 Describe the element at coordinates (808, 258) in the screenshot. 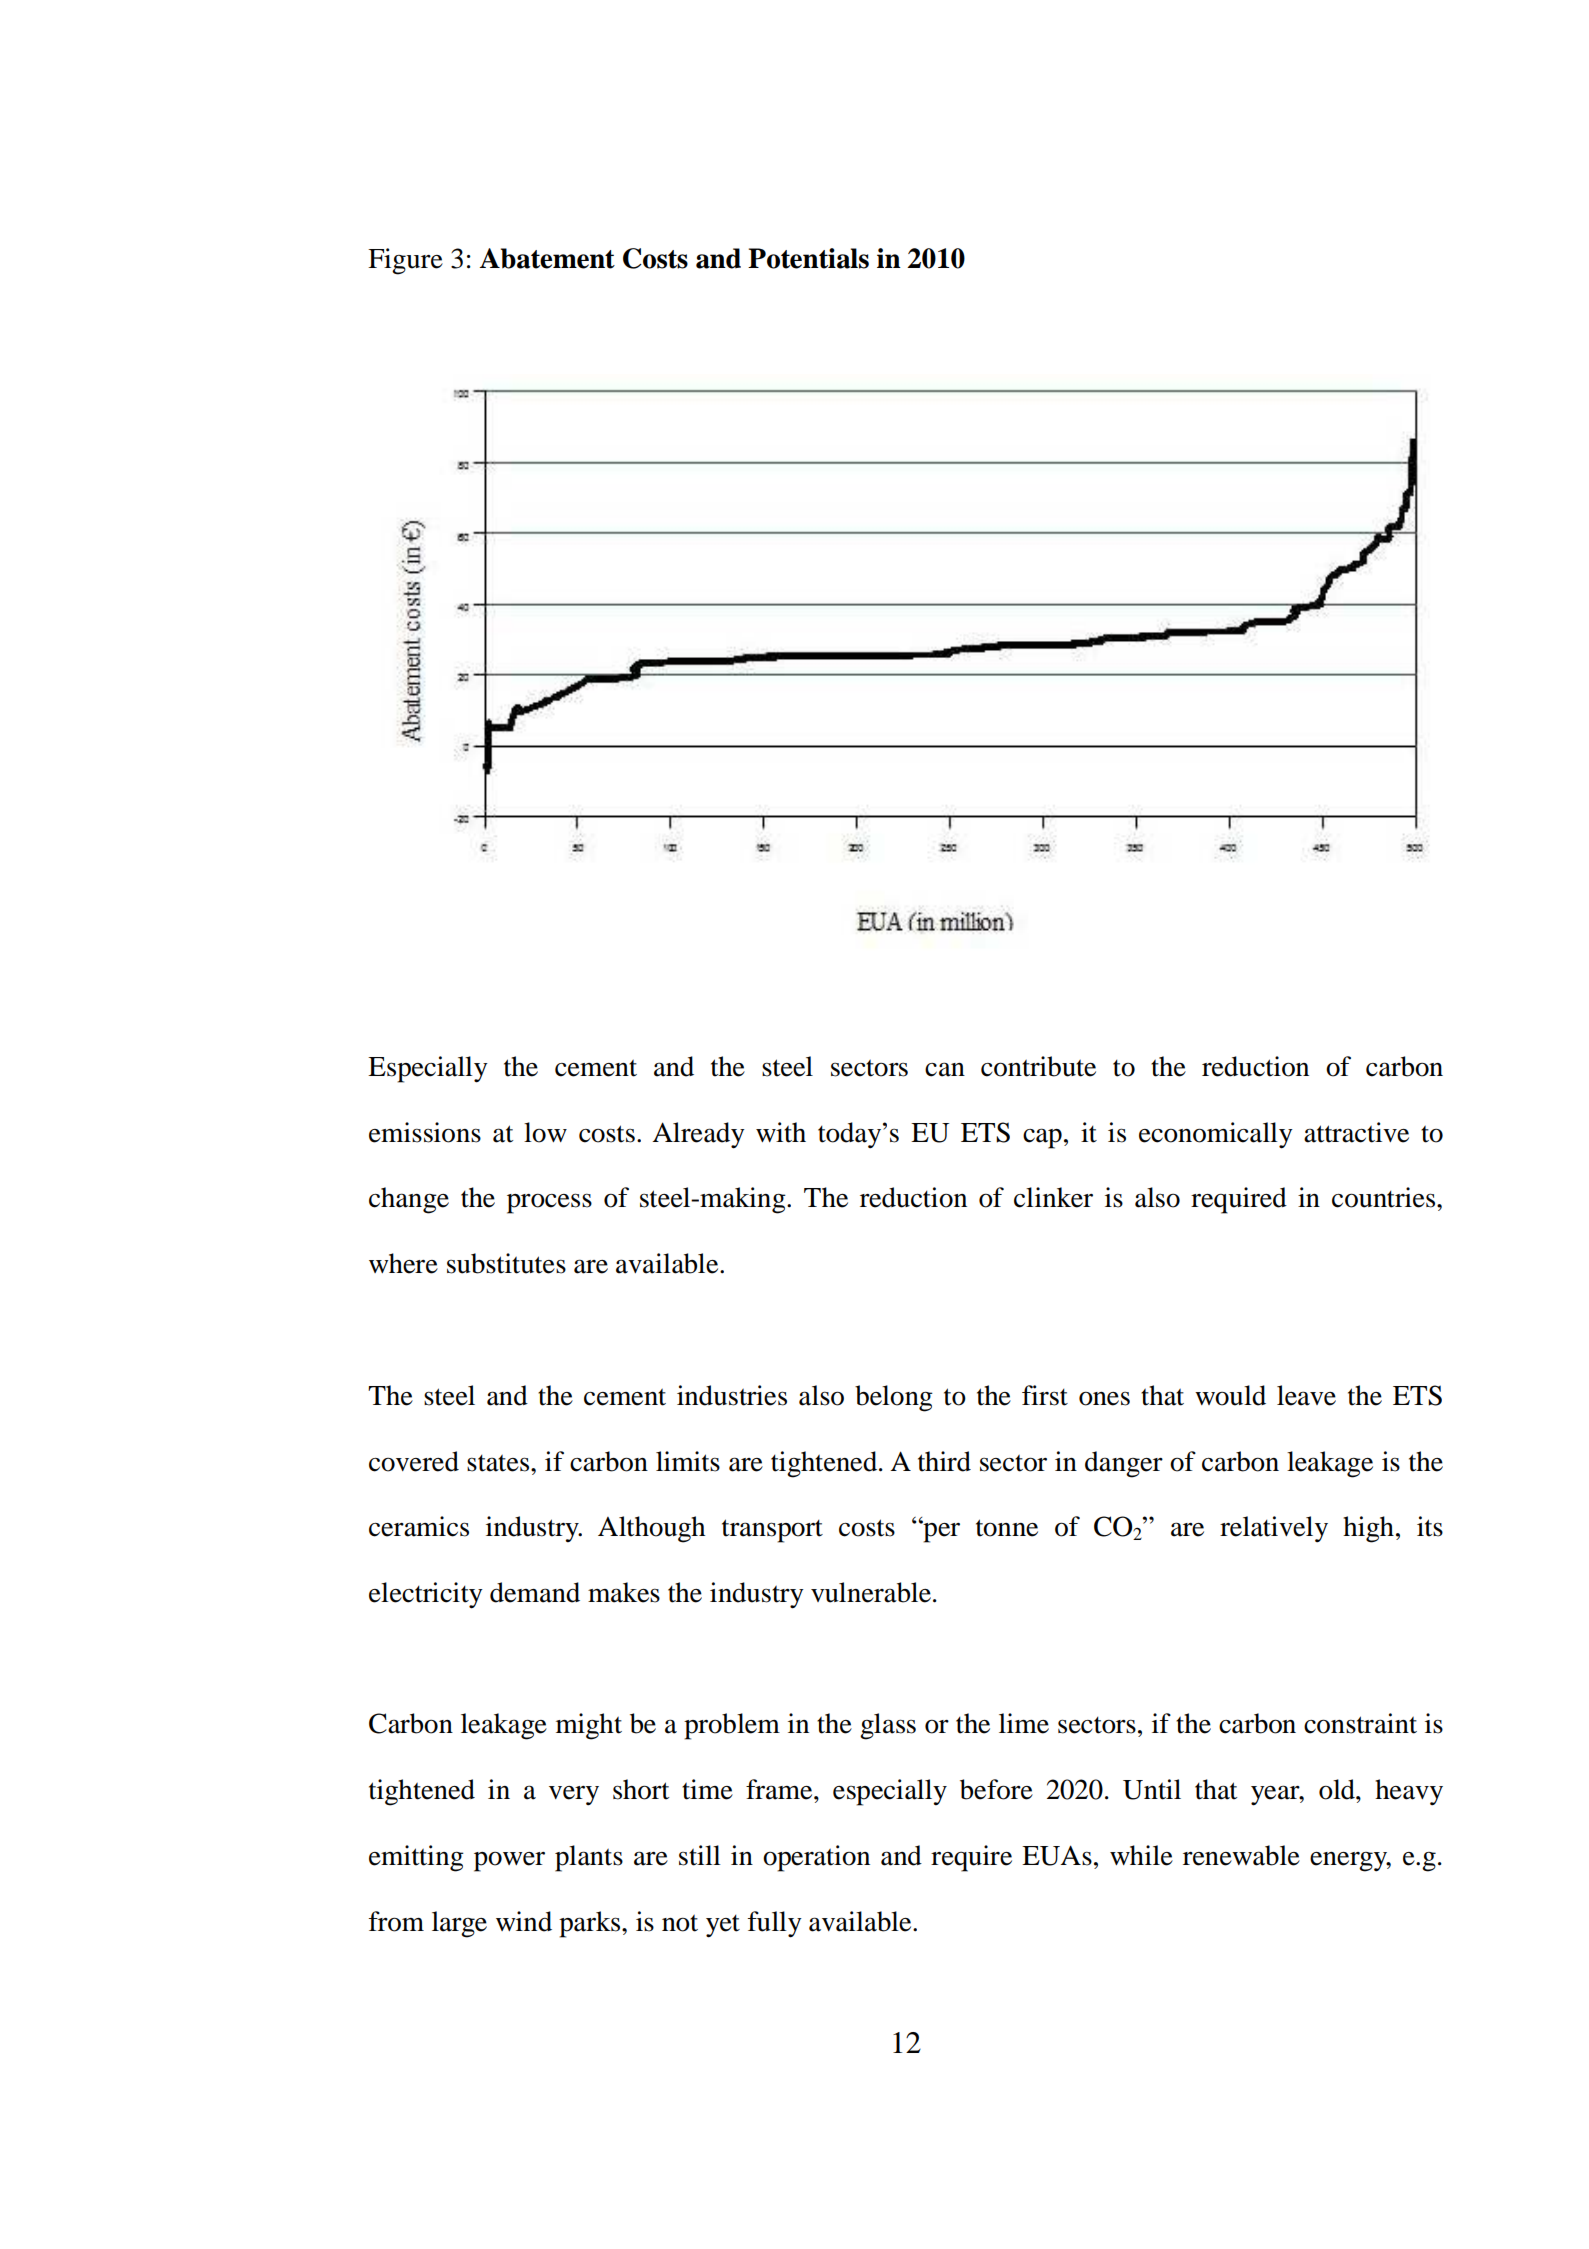

I see `Potentials` at that location.
